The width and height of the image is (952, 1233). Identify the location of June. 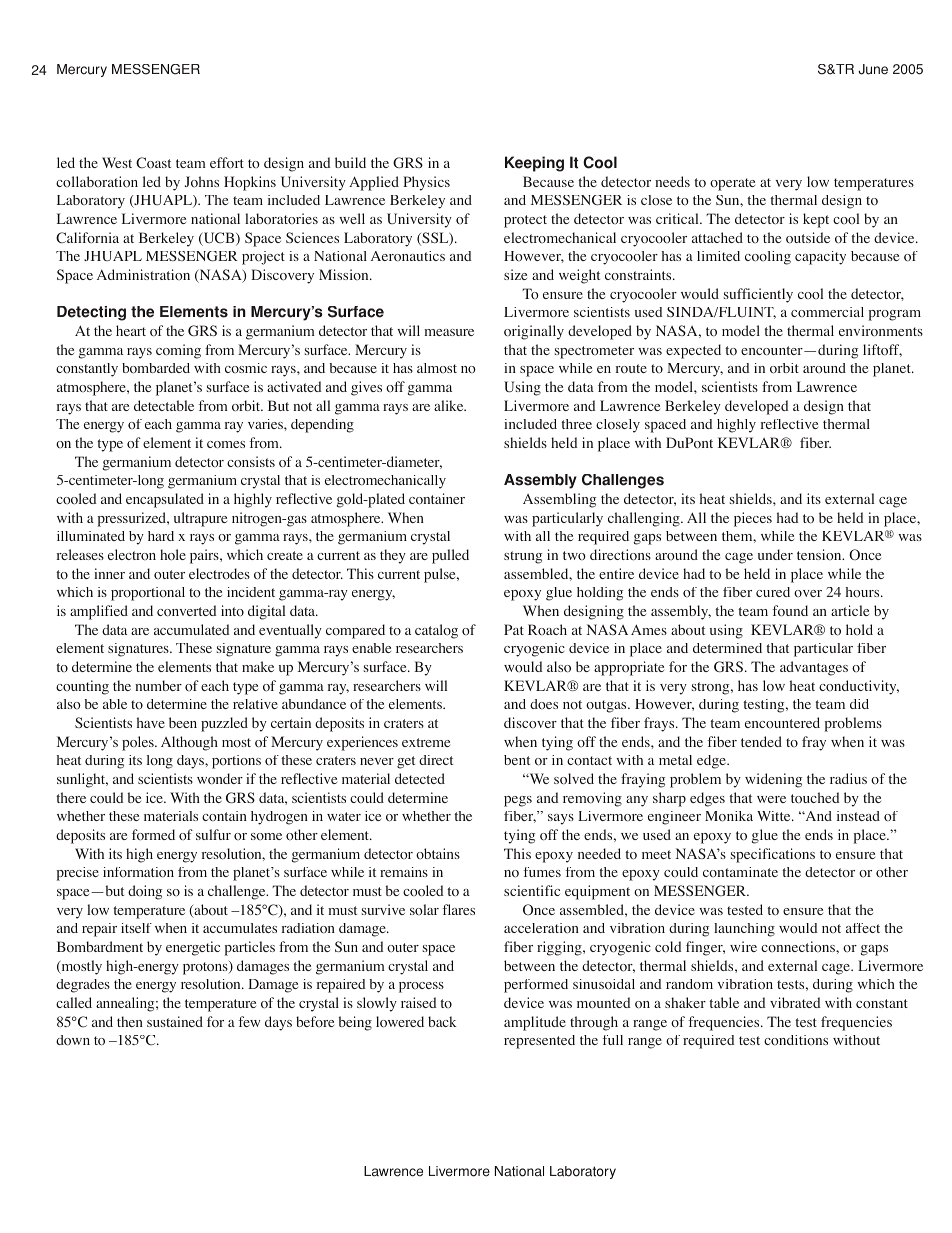
(873, 69).
